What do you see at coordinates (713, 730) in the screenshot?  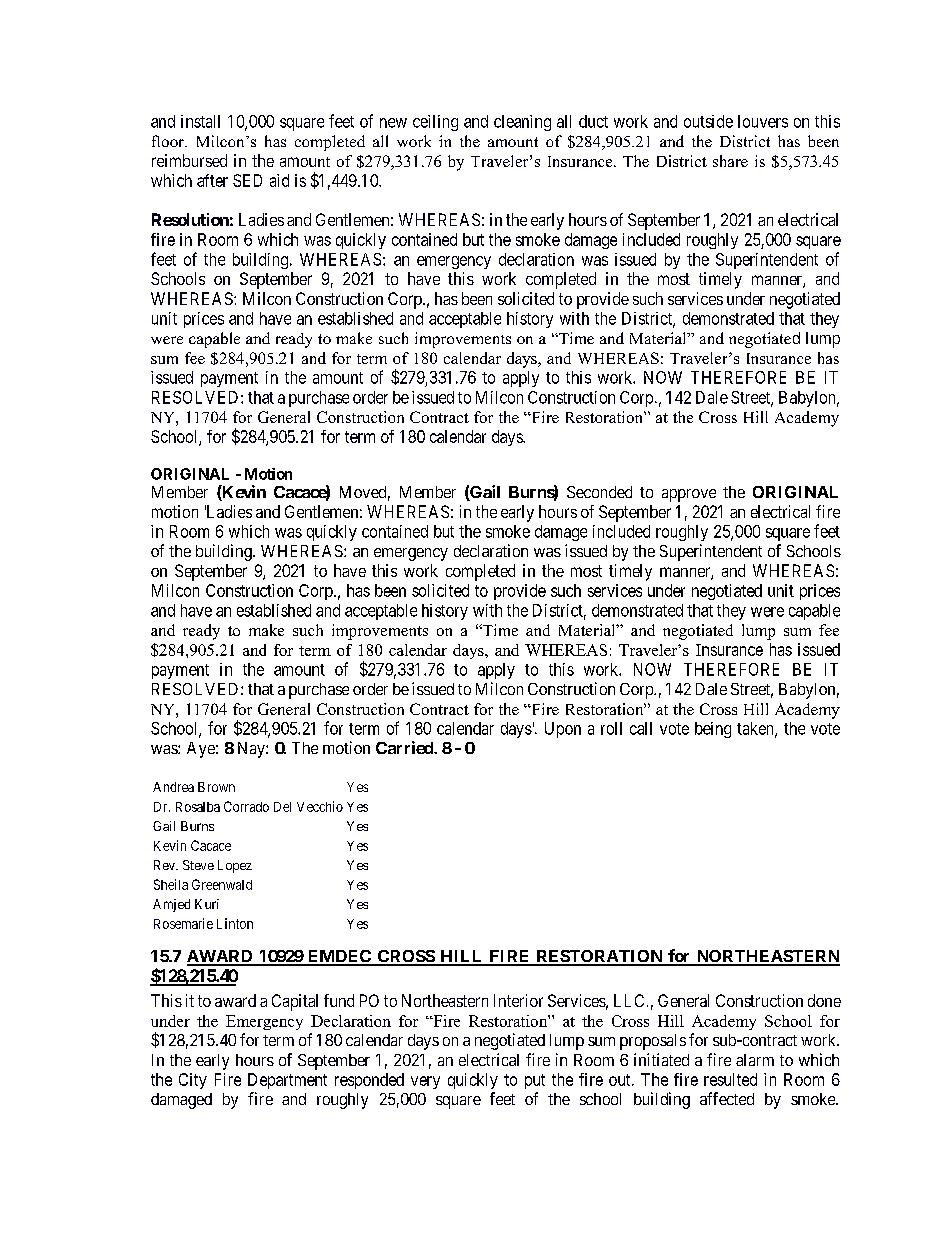 I see `being` at bounding box center [713, 730].
